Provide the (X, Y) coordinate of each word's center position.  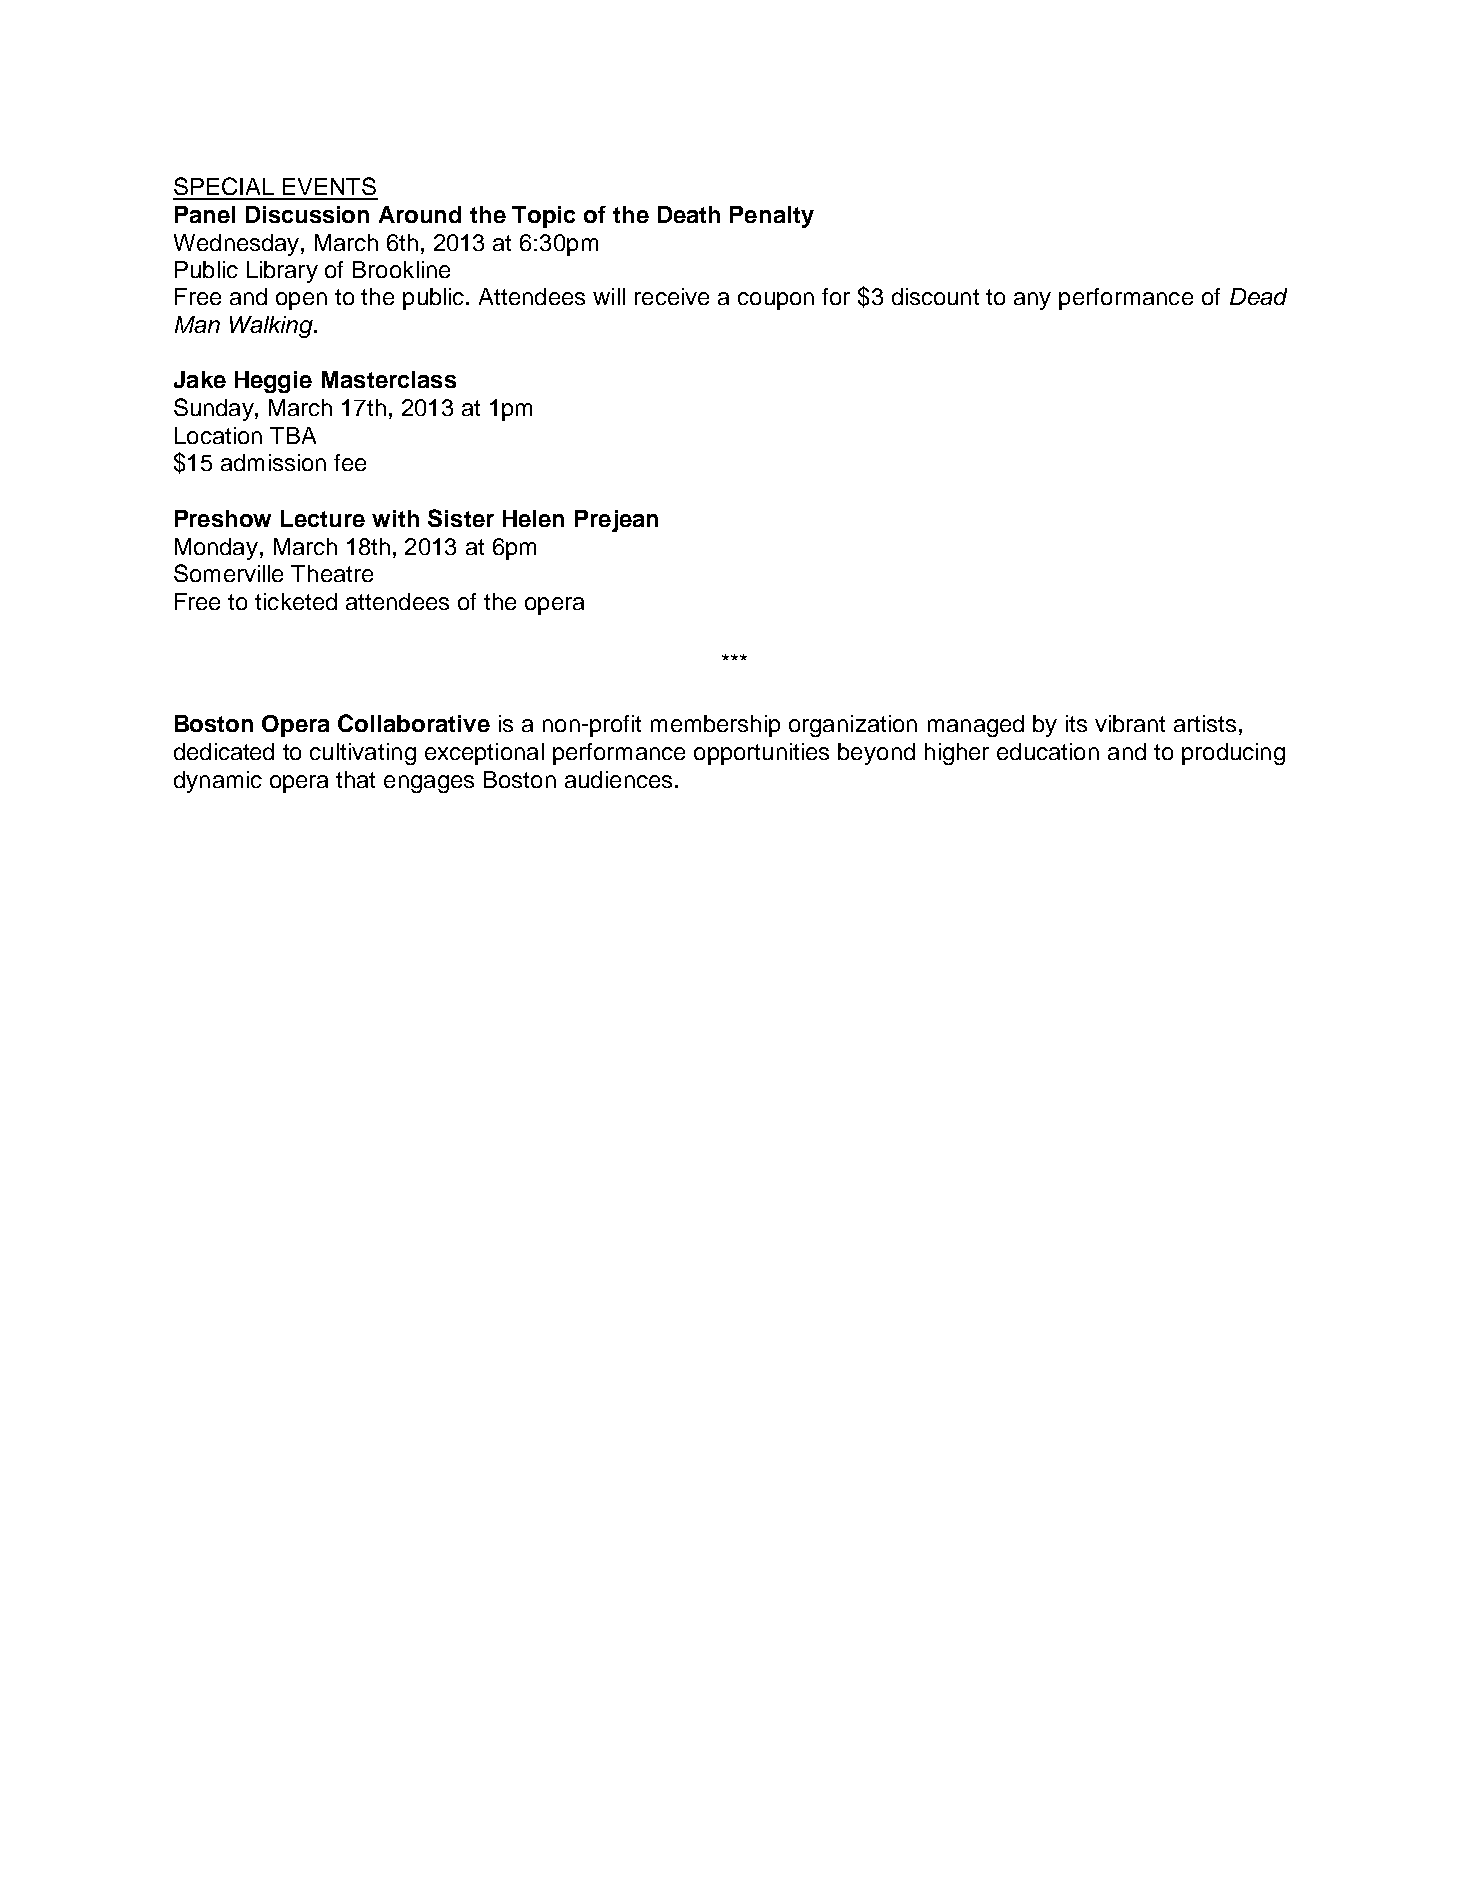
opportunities (761, 754)
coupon (776, 301)
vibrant (1130, 723)
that (355, 779)
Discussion (307, 214)
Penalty (772, 217)
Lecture (323, 518)
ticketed (296, 601)
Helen (533, 518)
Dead (1258, 296)
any (1032, 301)
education (1048, 751)
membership (715, 726)
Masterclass (389, 379)
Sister (461, 518)
